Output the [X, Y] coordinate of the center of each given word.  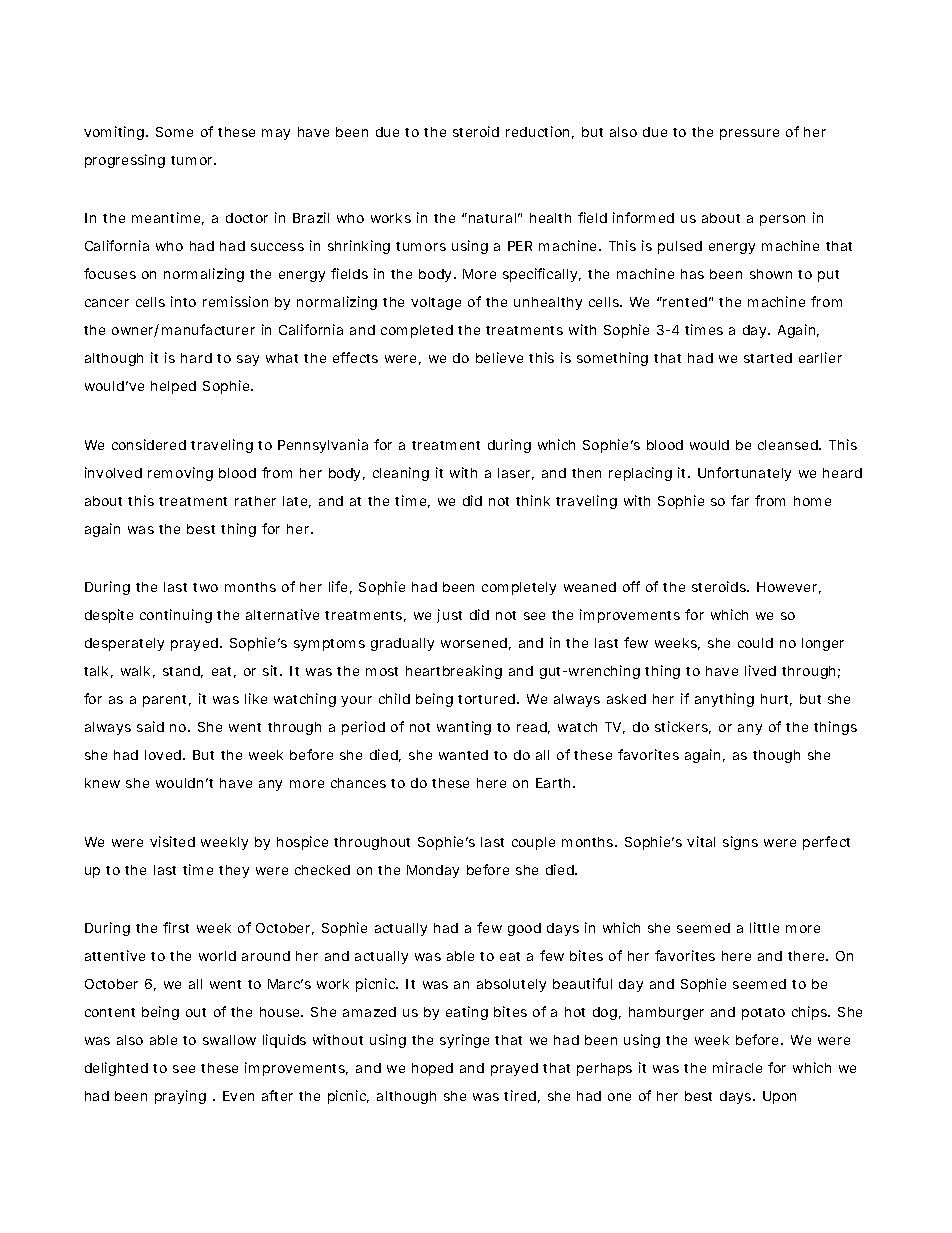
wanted [463, 755]
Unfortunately [744, 474]
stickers [683, 727]
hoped [432, 1069]
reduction [540, 132]
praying [180, 1097]
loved [165, 755]
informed [643, 217]
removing [180, 474]
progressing [125, 161]
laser [516, 474]
